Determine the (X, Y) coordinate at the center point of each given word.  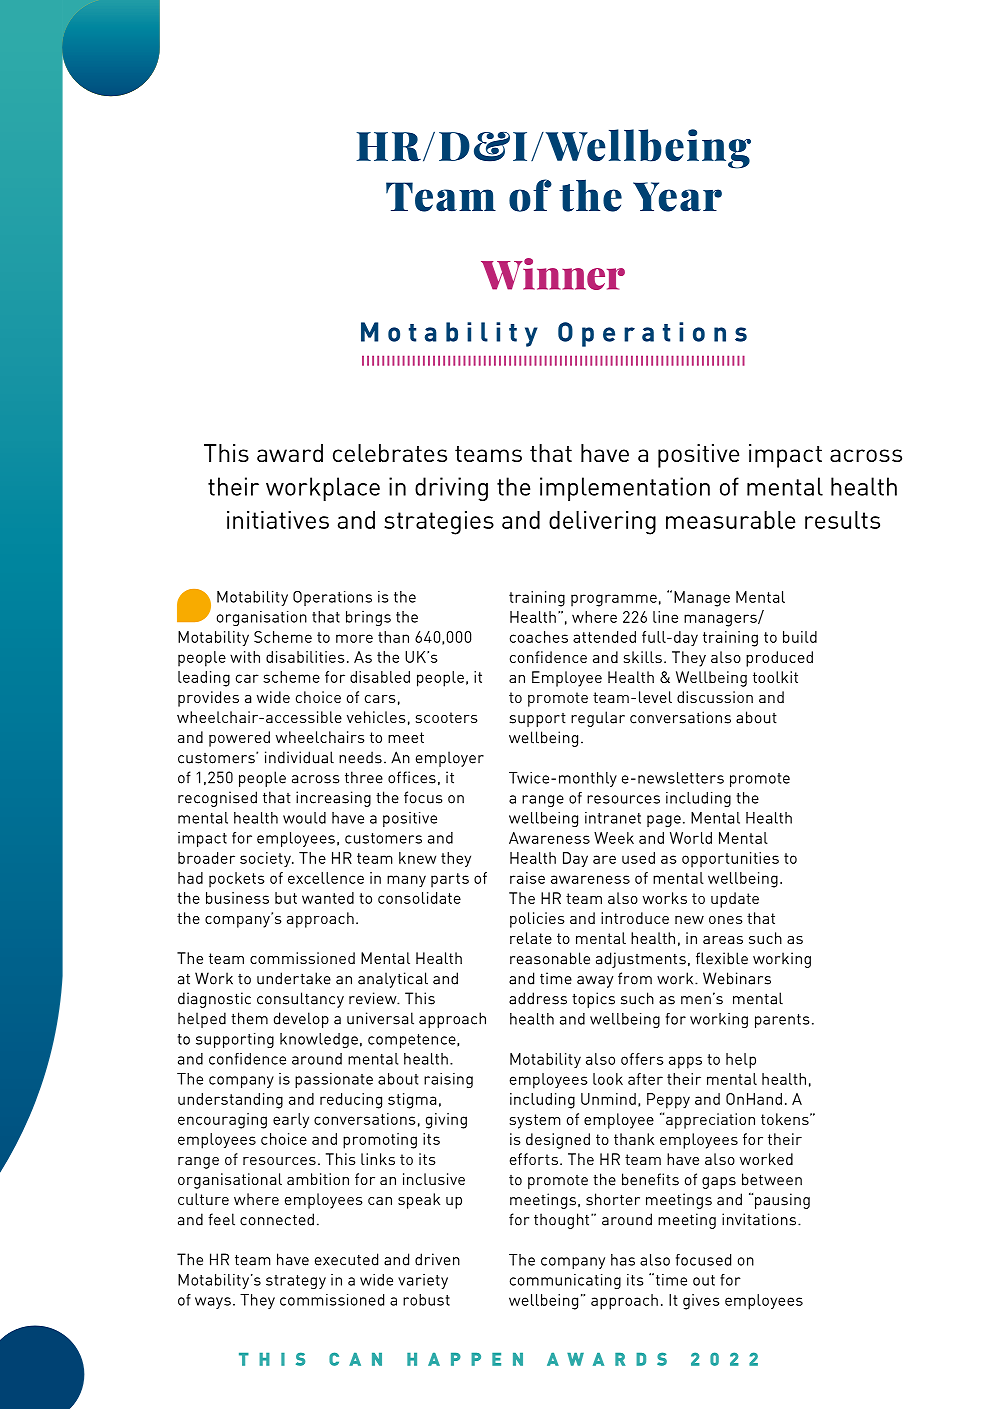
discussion (715, 697)
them (249, 1018)
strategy (296, 1282)
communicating (565, 1281)
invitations (759, 1219)
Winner (553, 274)
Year (677, 197)
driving (451, 489)
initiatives (278, 520)
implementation (625, 489)
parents (782, 1021)
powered (239, 739)
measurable (731, 520)
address (538, 998)
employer (450, 759)
